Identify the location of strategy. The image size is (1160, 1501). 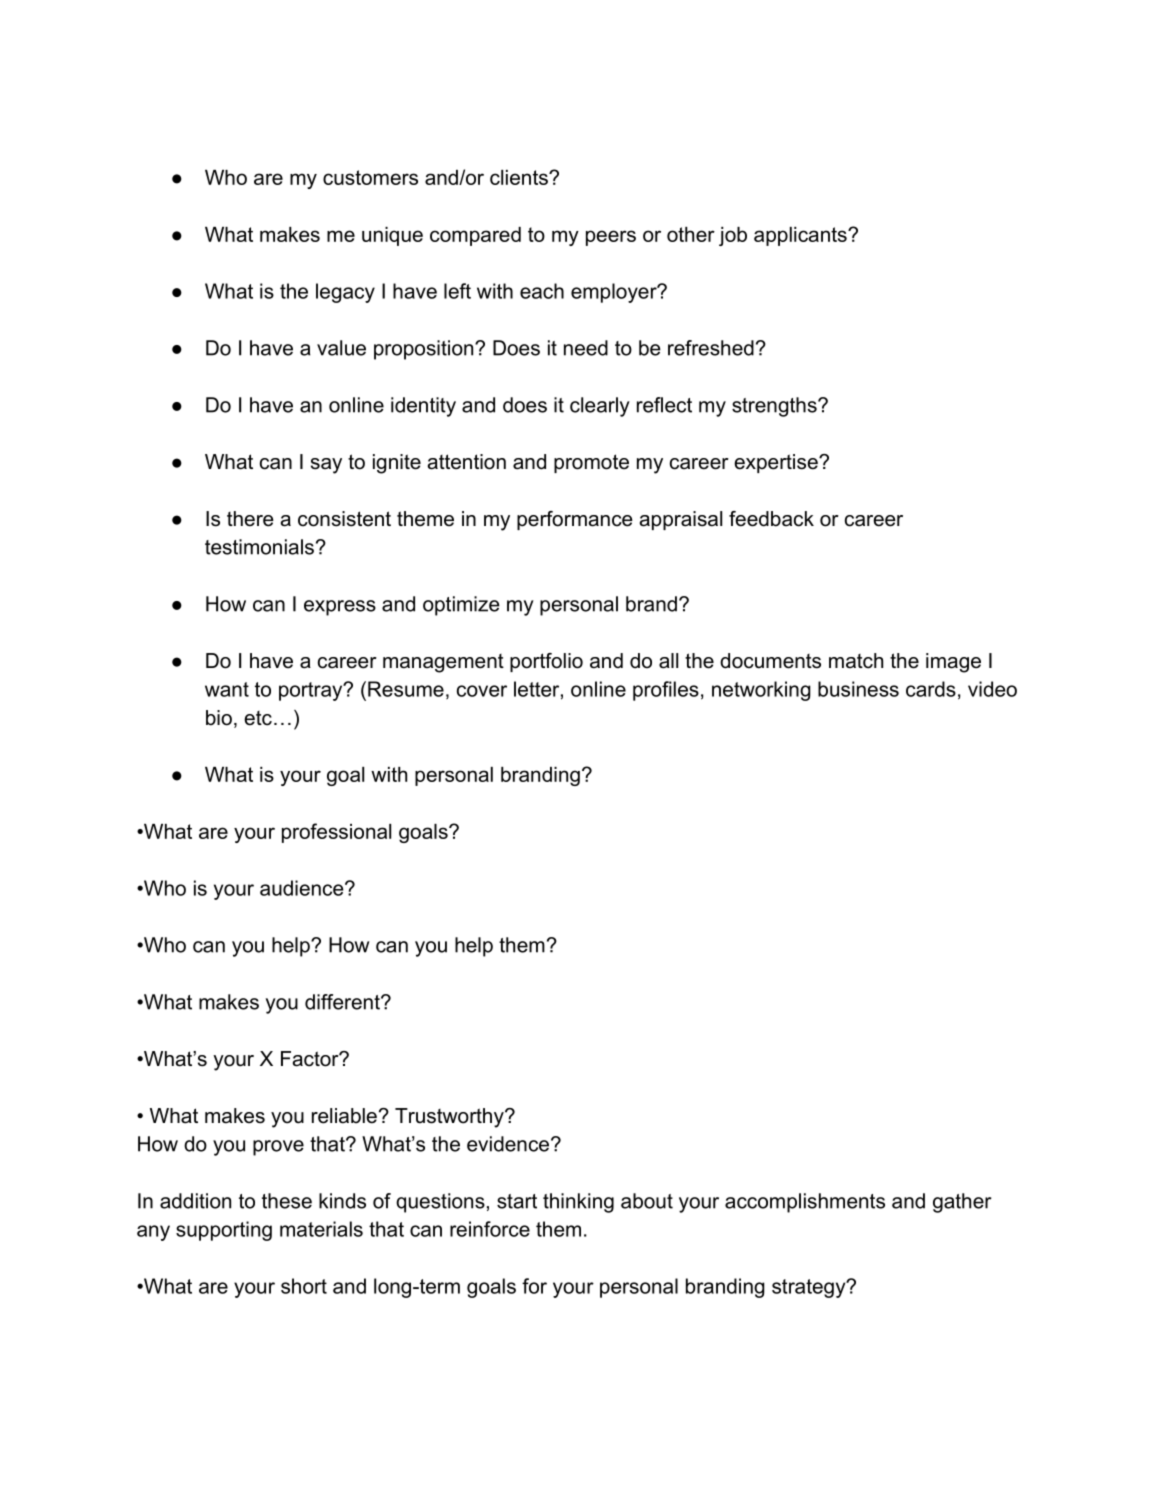
(810, 1288).
